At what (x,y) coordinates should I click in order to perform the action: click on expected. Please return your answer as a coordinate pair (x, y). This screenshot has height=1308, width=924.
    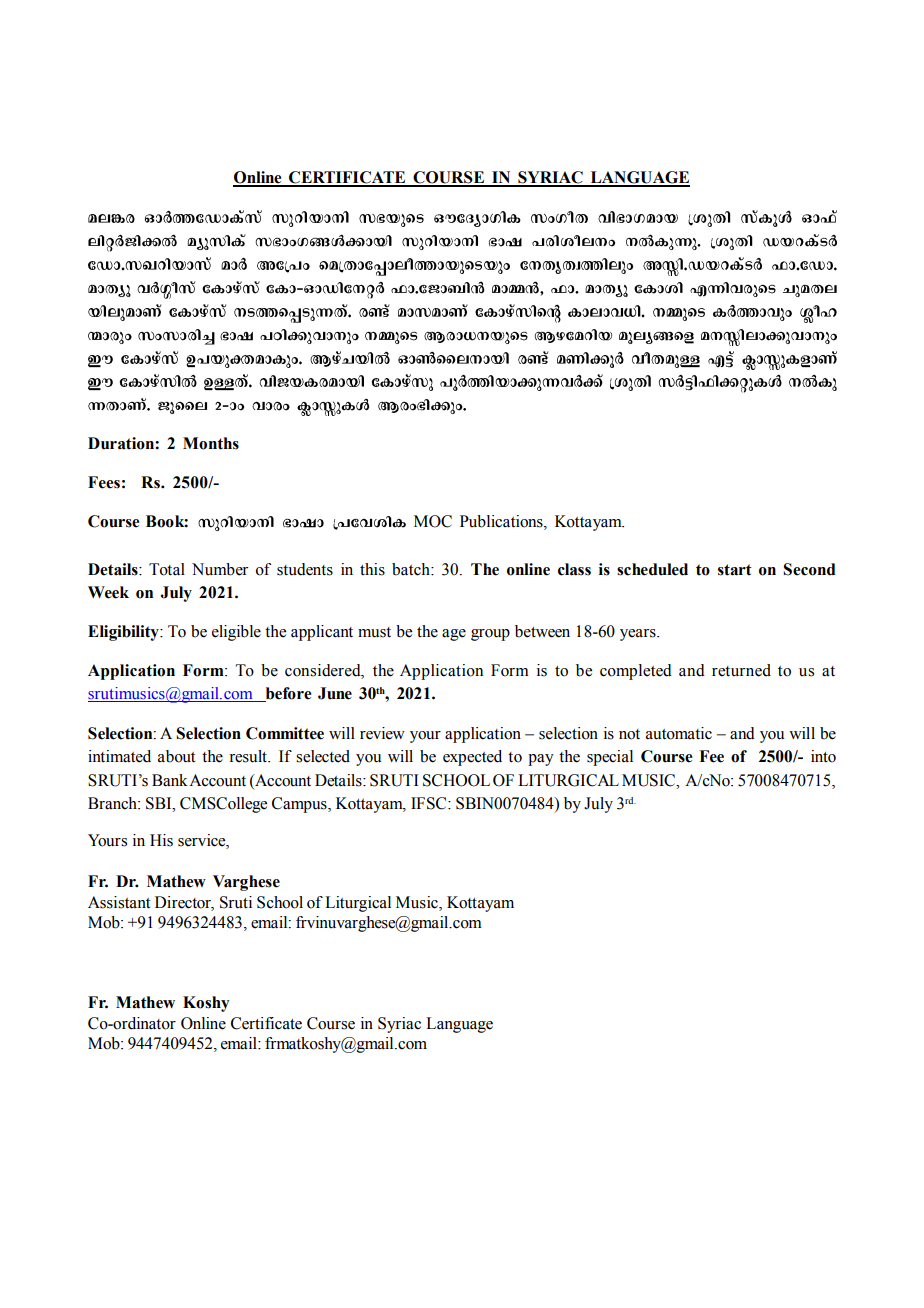
    Looking at the image, I should click on (472, 758).
